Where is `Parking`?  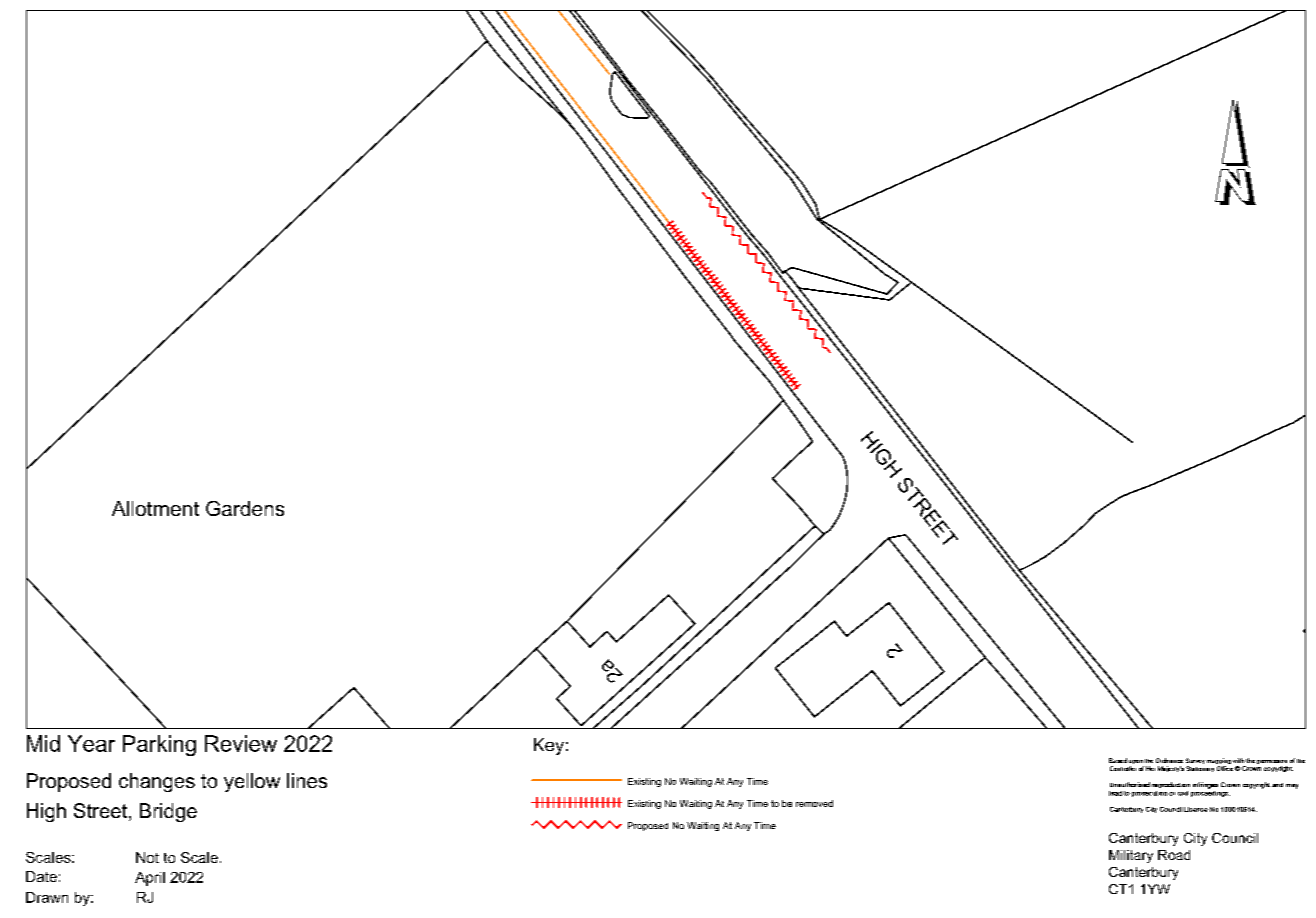
Parking is located at coordinates (159, 745).
